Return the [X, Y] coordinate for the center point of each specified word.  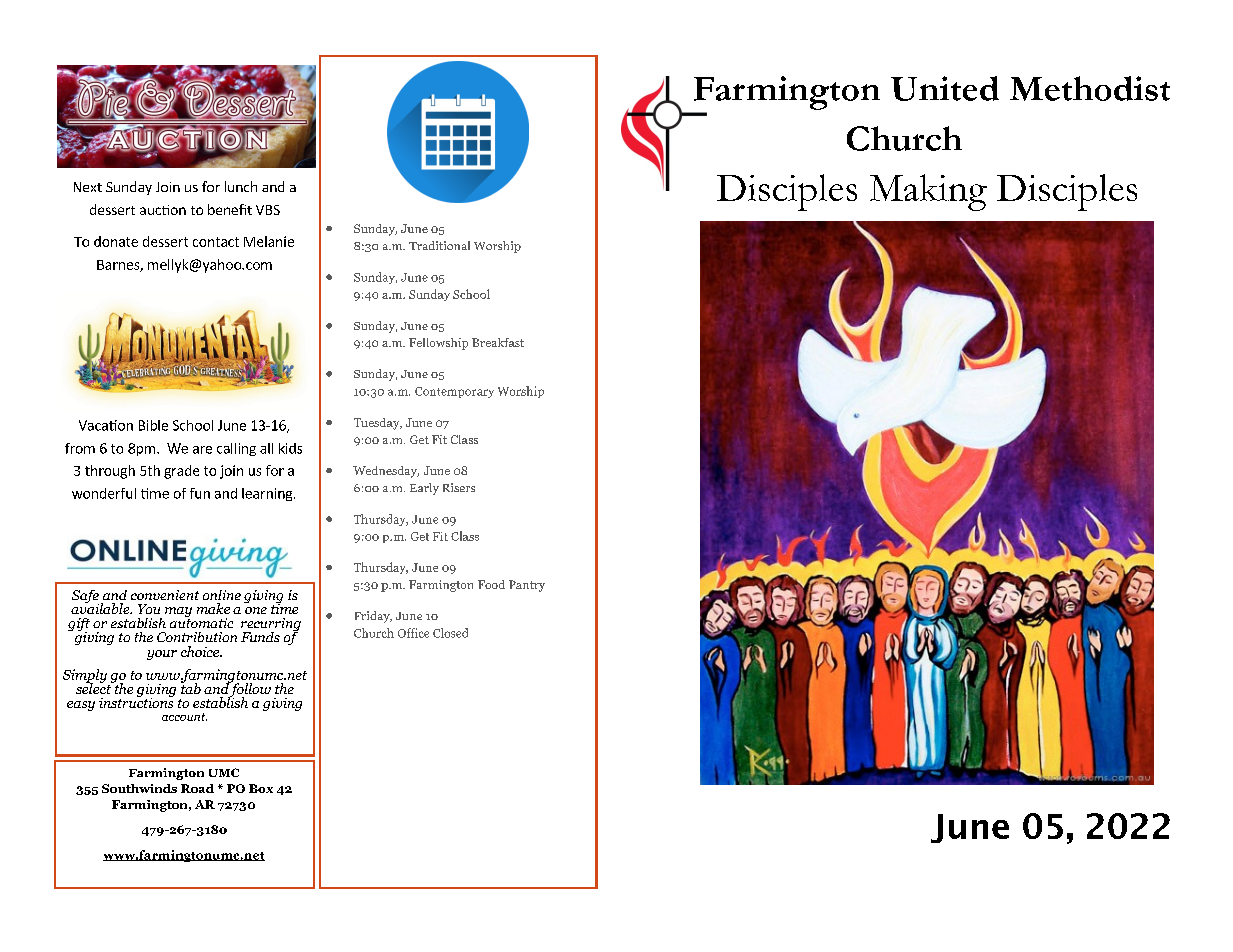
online [222, 595]
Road [197, 788]
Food [491, 584]
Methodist [1090, 88]
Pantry [527, 586]
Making [928, 192]
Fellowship [438, 344]
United [945, 88]
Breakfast [498, 342]
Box [261, 788]
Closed [450, 633]
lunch [241, 186]
